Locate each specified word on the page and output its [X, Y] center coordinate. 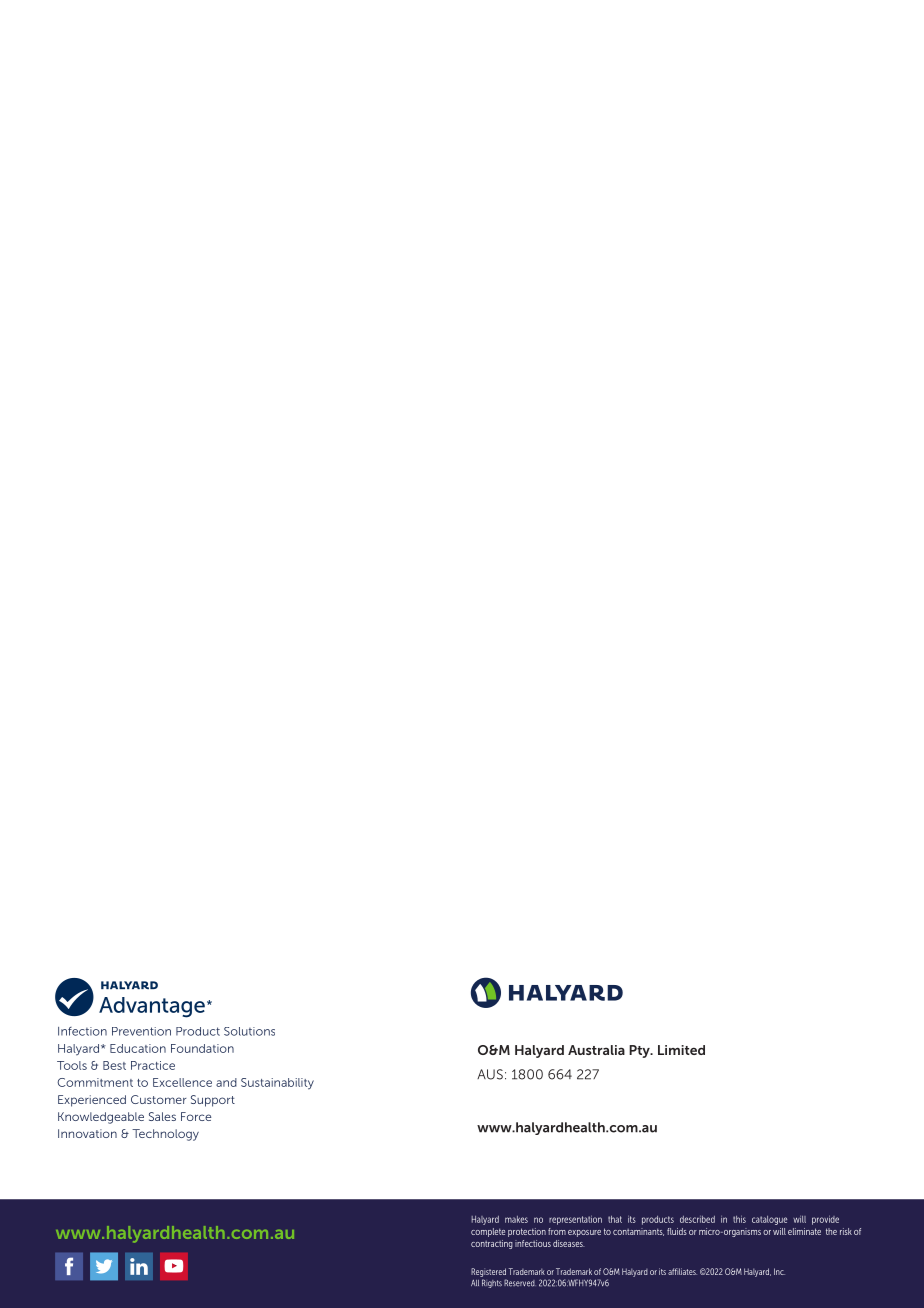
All [475, 1283]
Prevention [141, 1031]
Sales [162, 1116]
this [739, 1219]
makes [516, 1219]
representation [575, 1220]
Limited [681, 1050]
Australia [596, 1050]
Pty [640, 1051]
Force [196, 1116]
